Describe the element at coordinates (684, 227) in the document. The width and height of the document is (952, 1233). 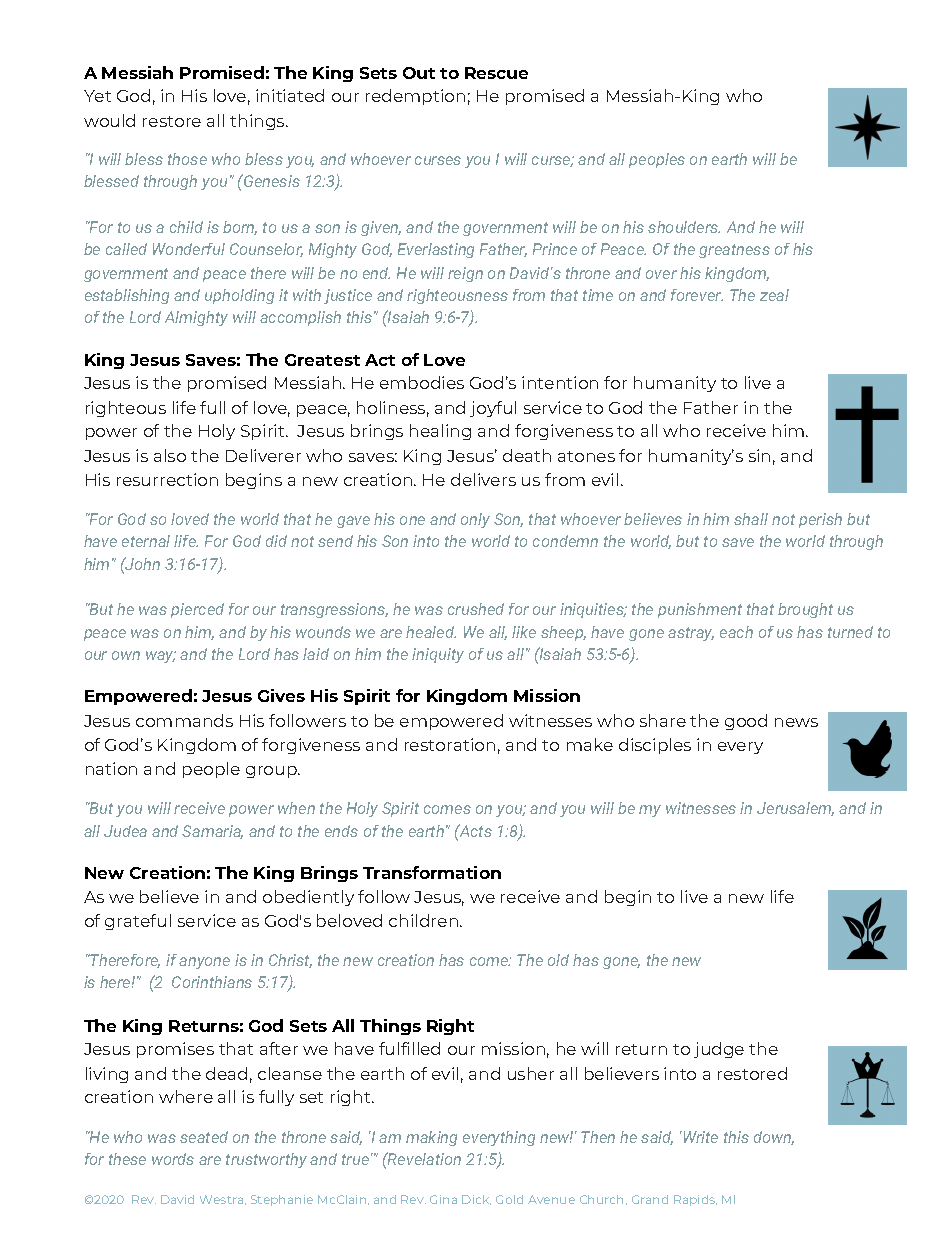
I see `shoulders` at that location.
